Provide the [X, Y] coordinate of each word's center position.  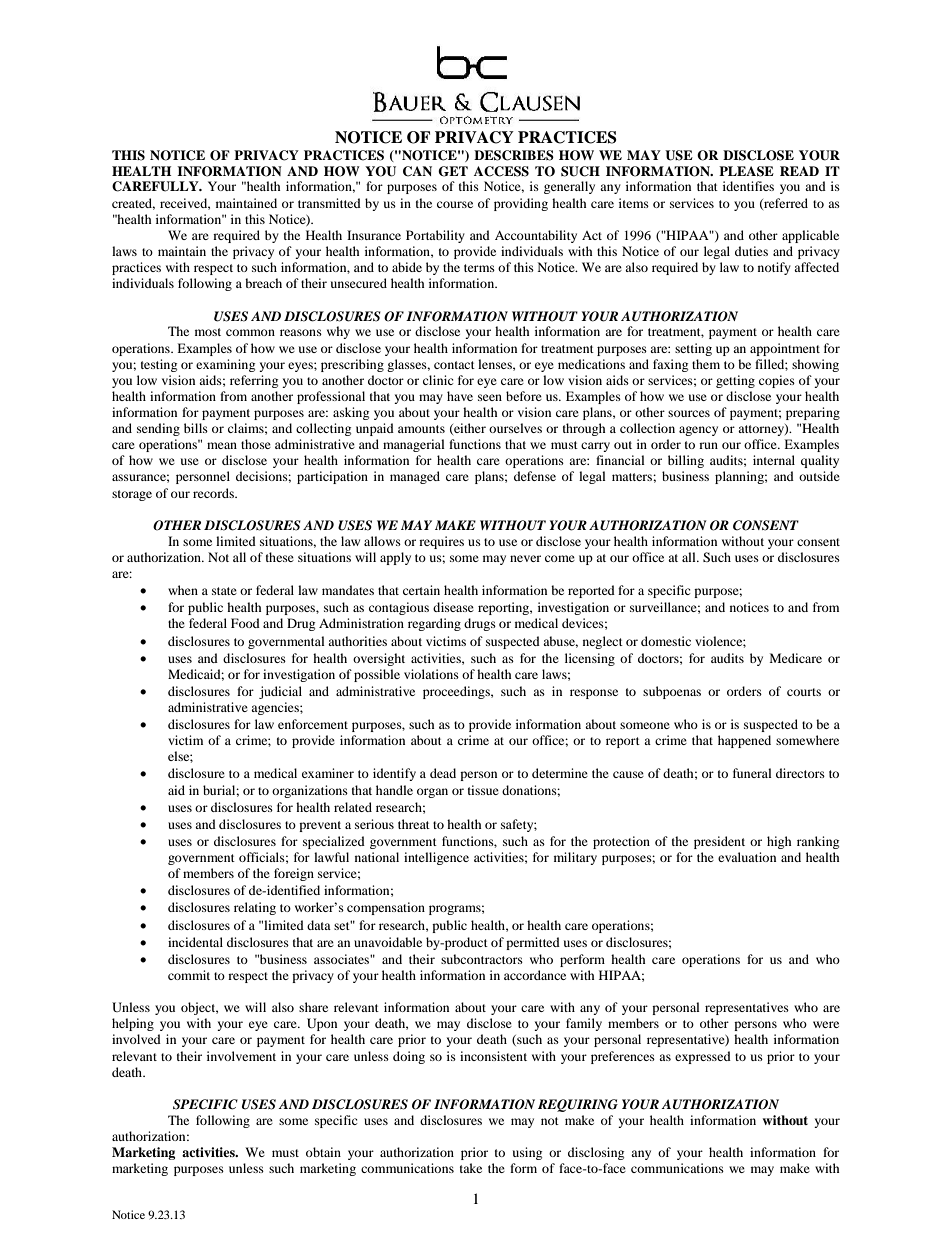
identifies [748, 186]
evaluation [747, 857]
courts [804, 692]
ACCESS [501, 171]
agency [698, 431]
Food [245, 623]
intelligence [436, 858]
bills [196, 428]
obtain [323, 1152]
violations [431, 674]
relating [255, 908]
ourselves [515, 428]
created [133, 204]
